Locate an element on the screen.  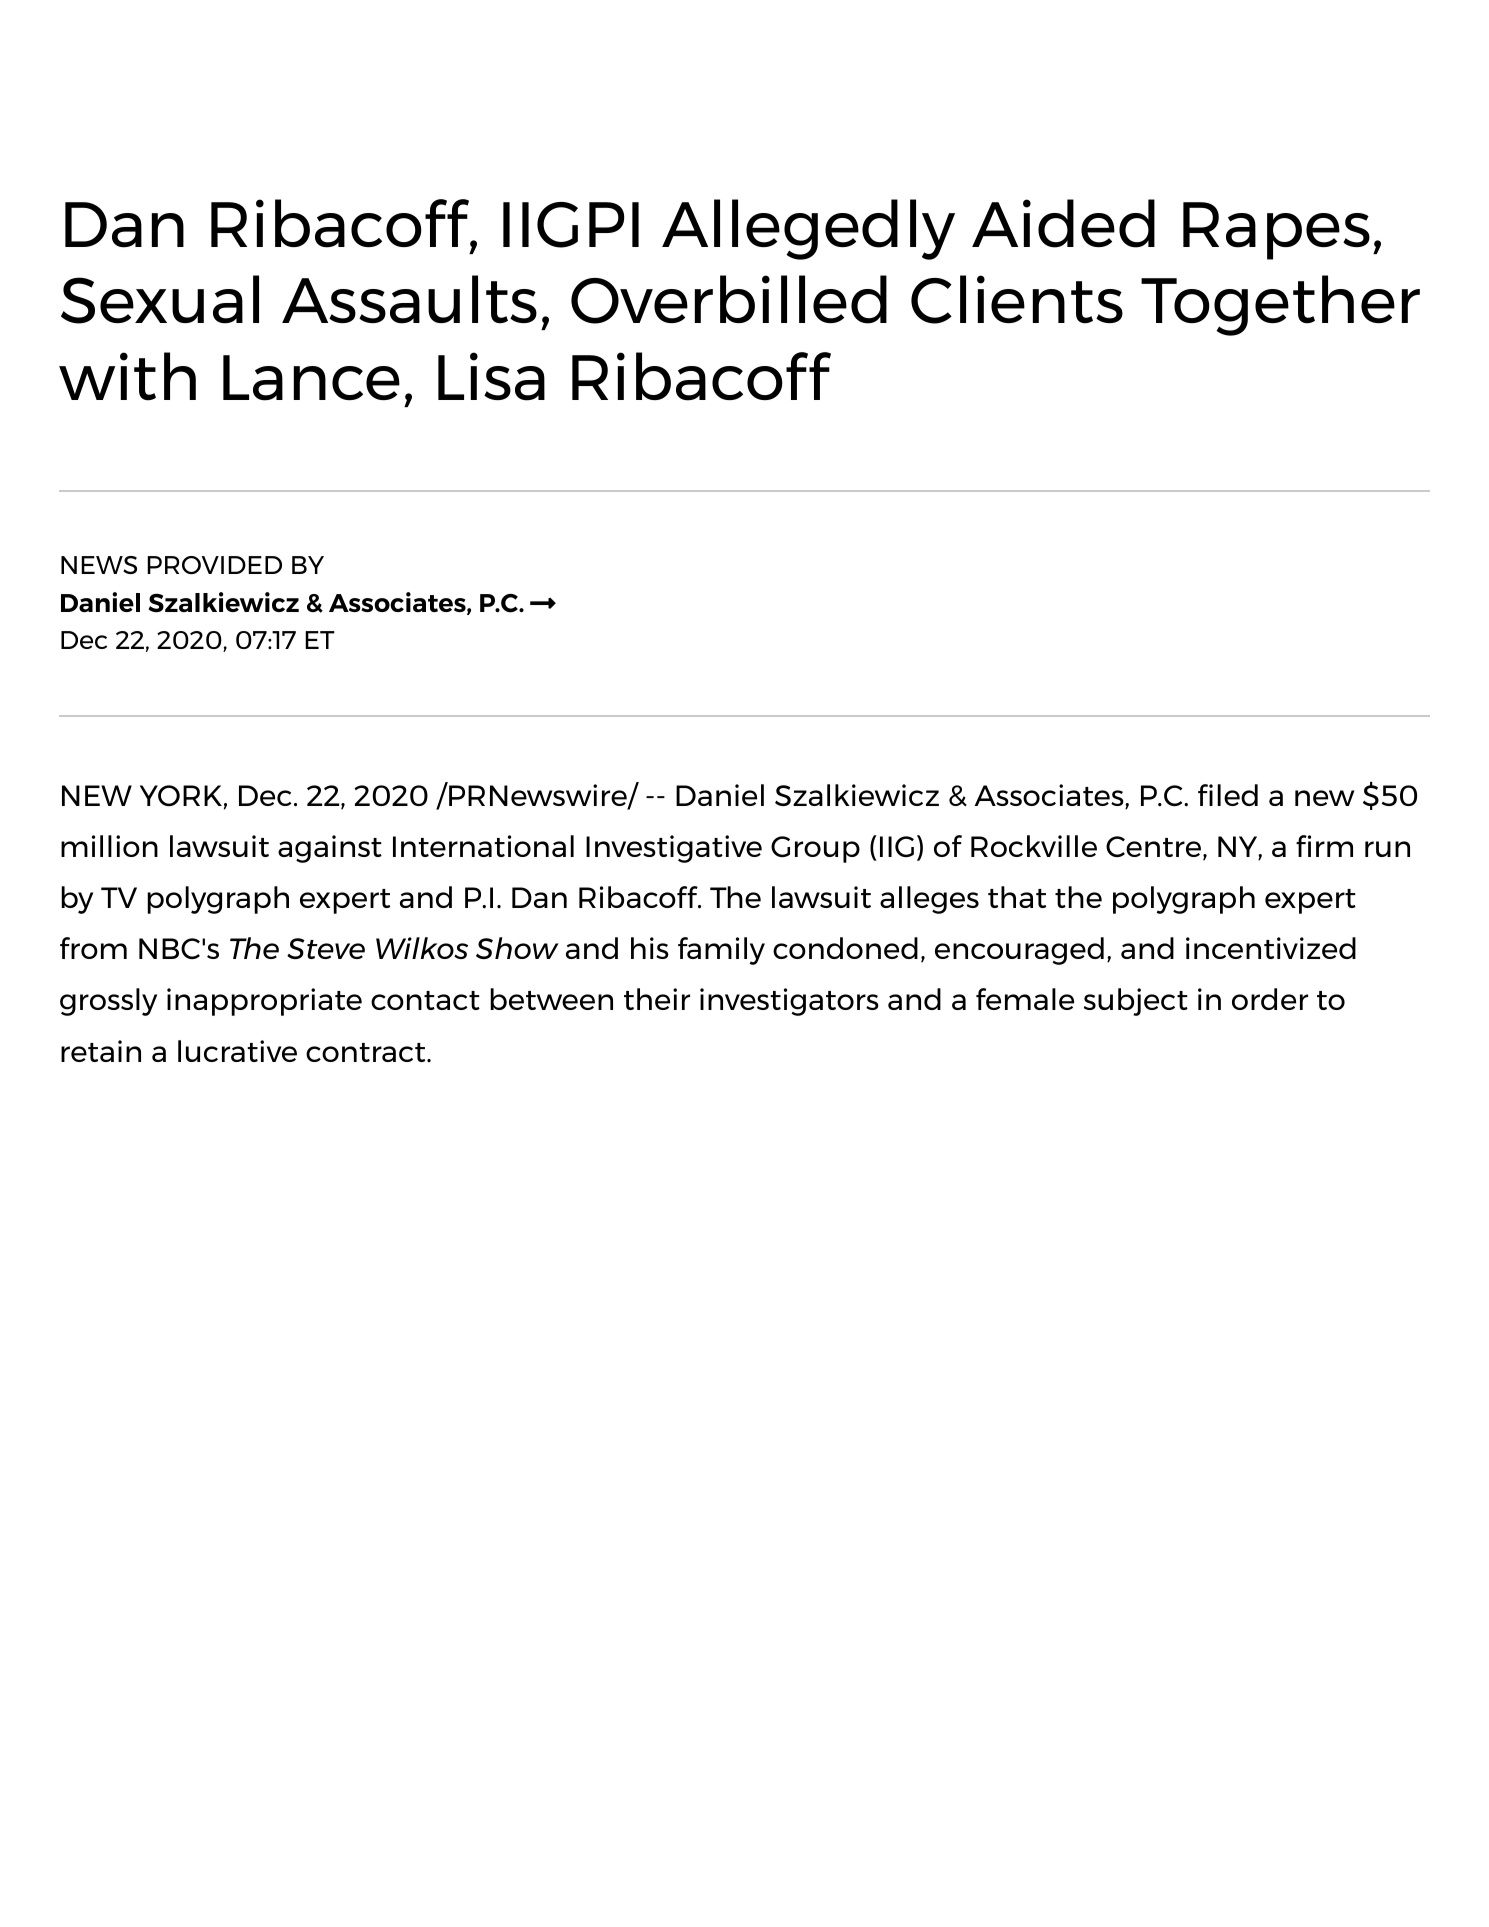
Sexual is located at coordinates (160, 299).
